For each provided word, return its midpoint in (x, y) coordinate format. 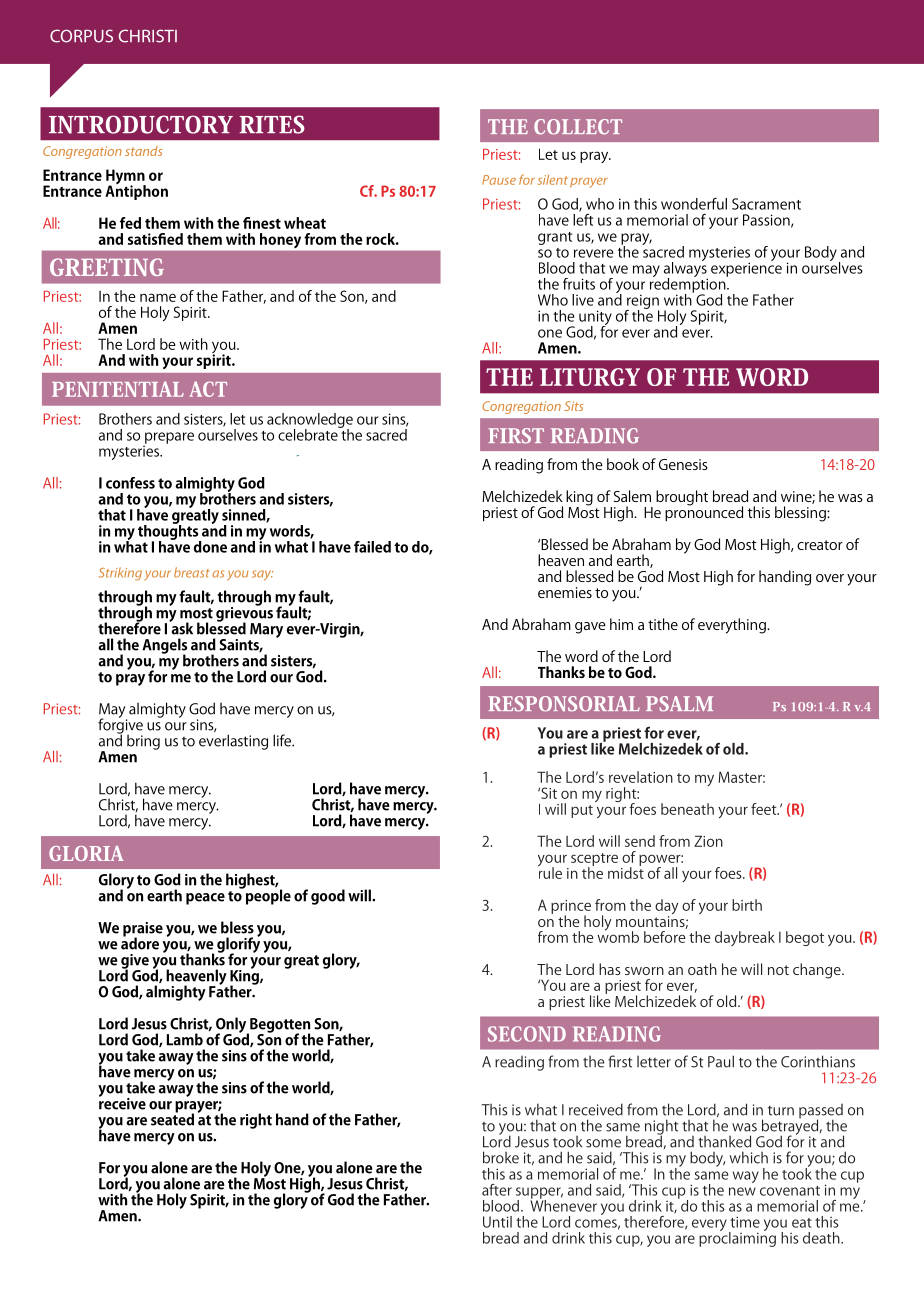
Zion (708, 841)
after (497, 1190)
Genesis (683, 464)
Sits (574, 406)
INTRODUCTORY (141, 124)
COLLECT (578, 127)
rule (550, 872)
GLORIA (86, 853)
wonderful (694, 204)
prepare (169, 438)
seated (172, 1118)
